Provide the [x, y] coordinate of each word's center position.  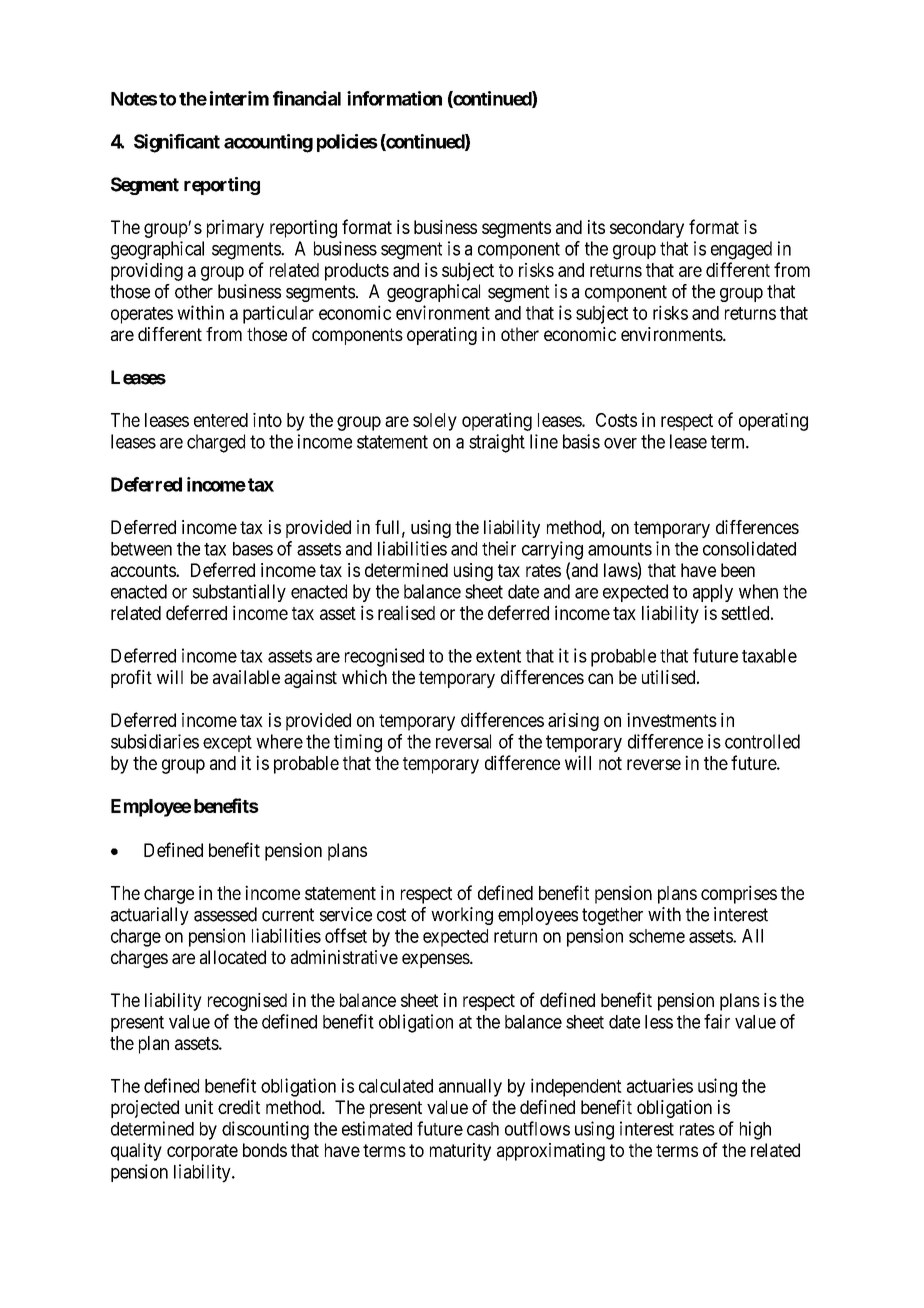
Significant [177, 143]
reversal [463, 741]
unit [199, 1107]
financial [307, 98]
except [227, 743]
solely [435, 422]
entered [221, 420]
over [620, 443]
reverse [654, 764]
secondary [647, 229]
